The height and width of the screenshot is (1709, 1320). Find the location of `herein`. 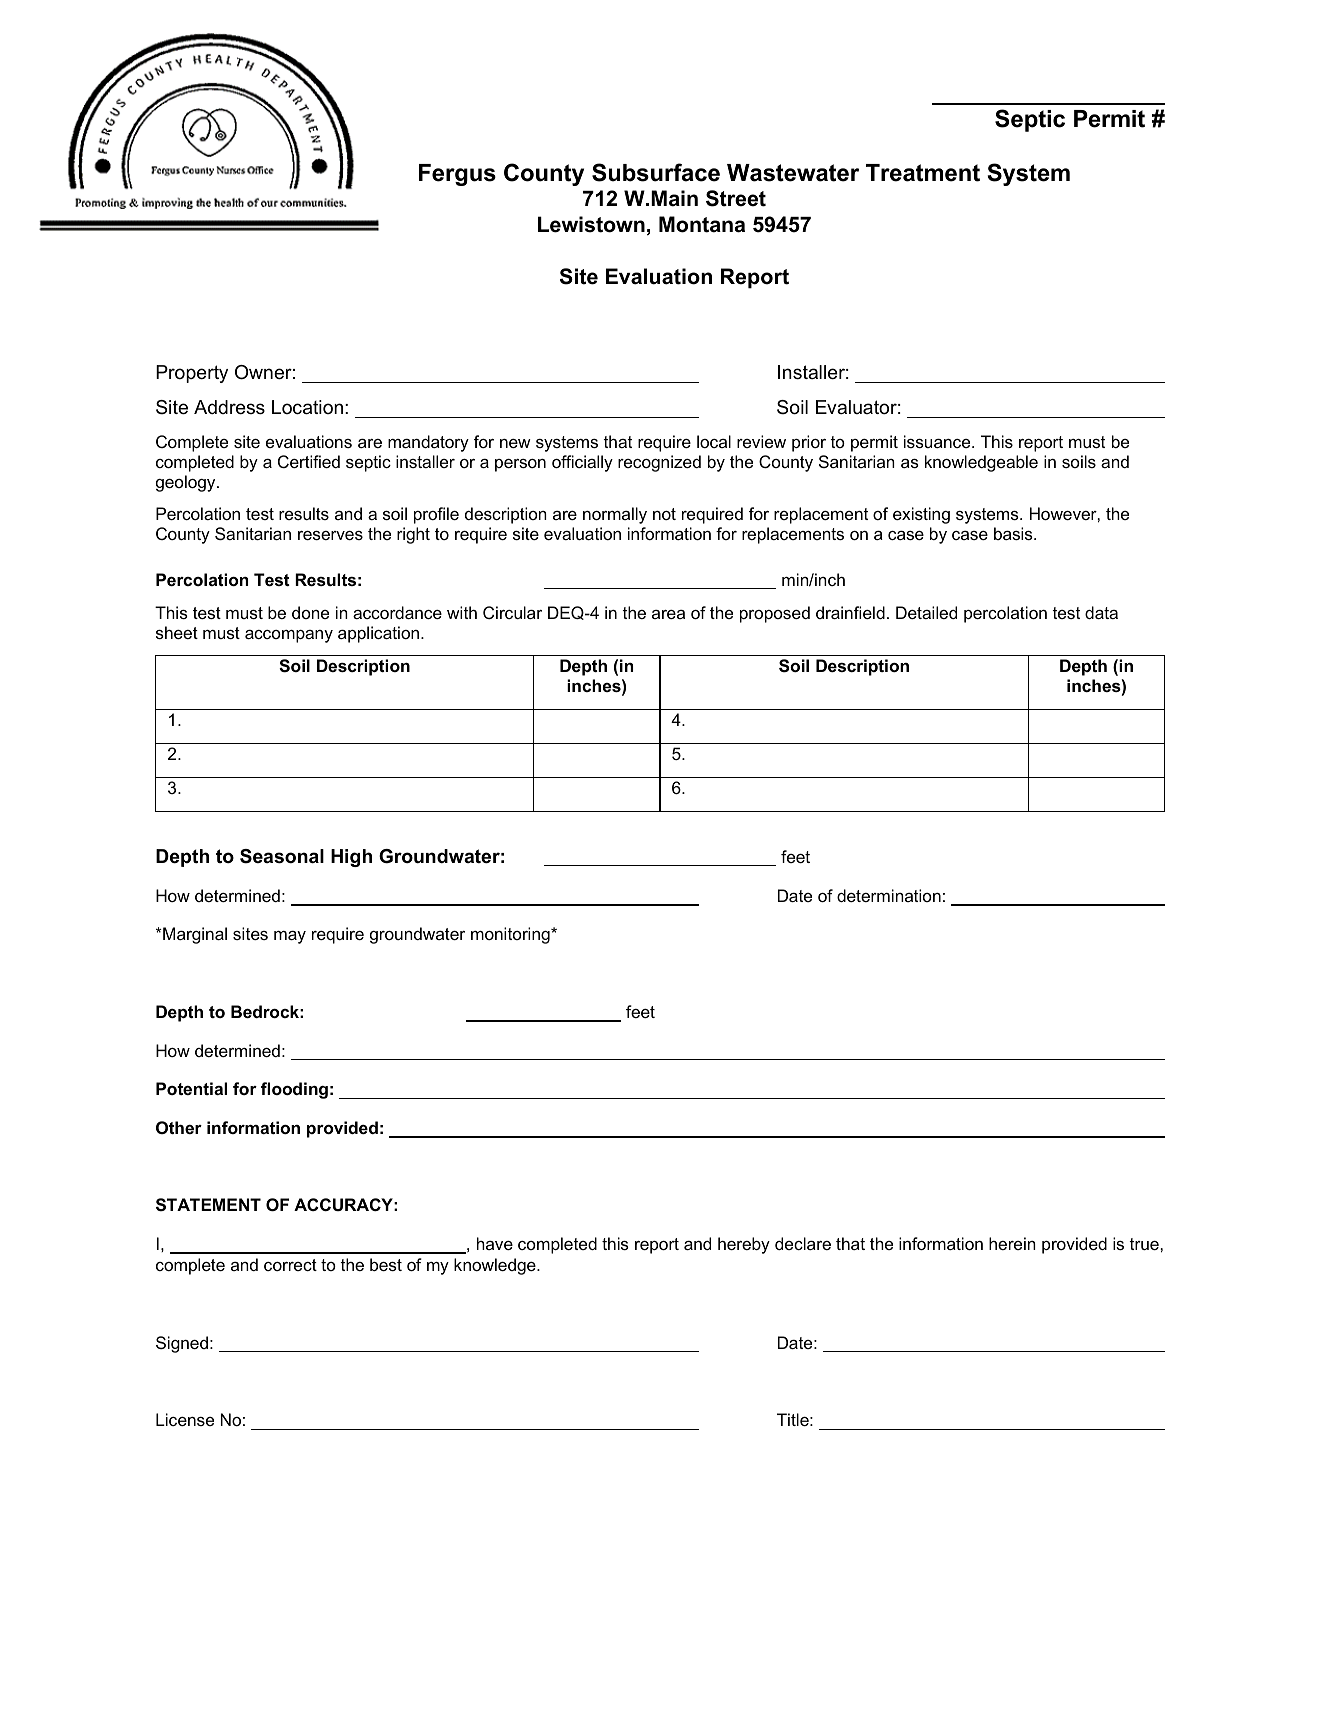

herein is located at coordinates (1012, 1243).
